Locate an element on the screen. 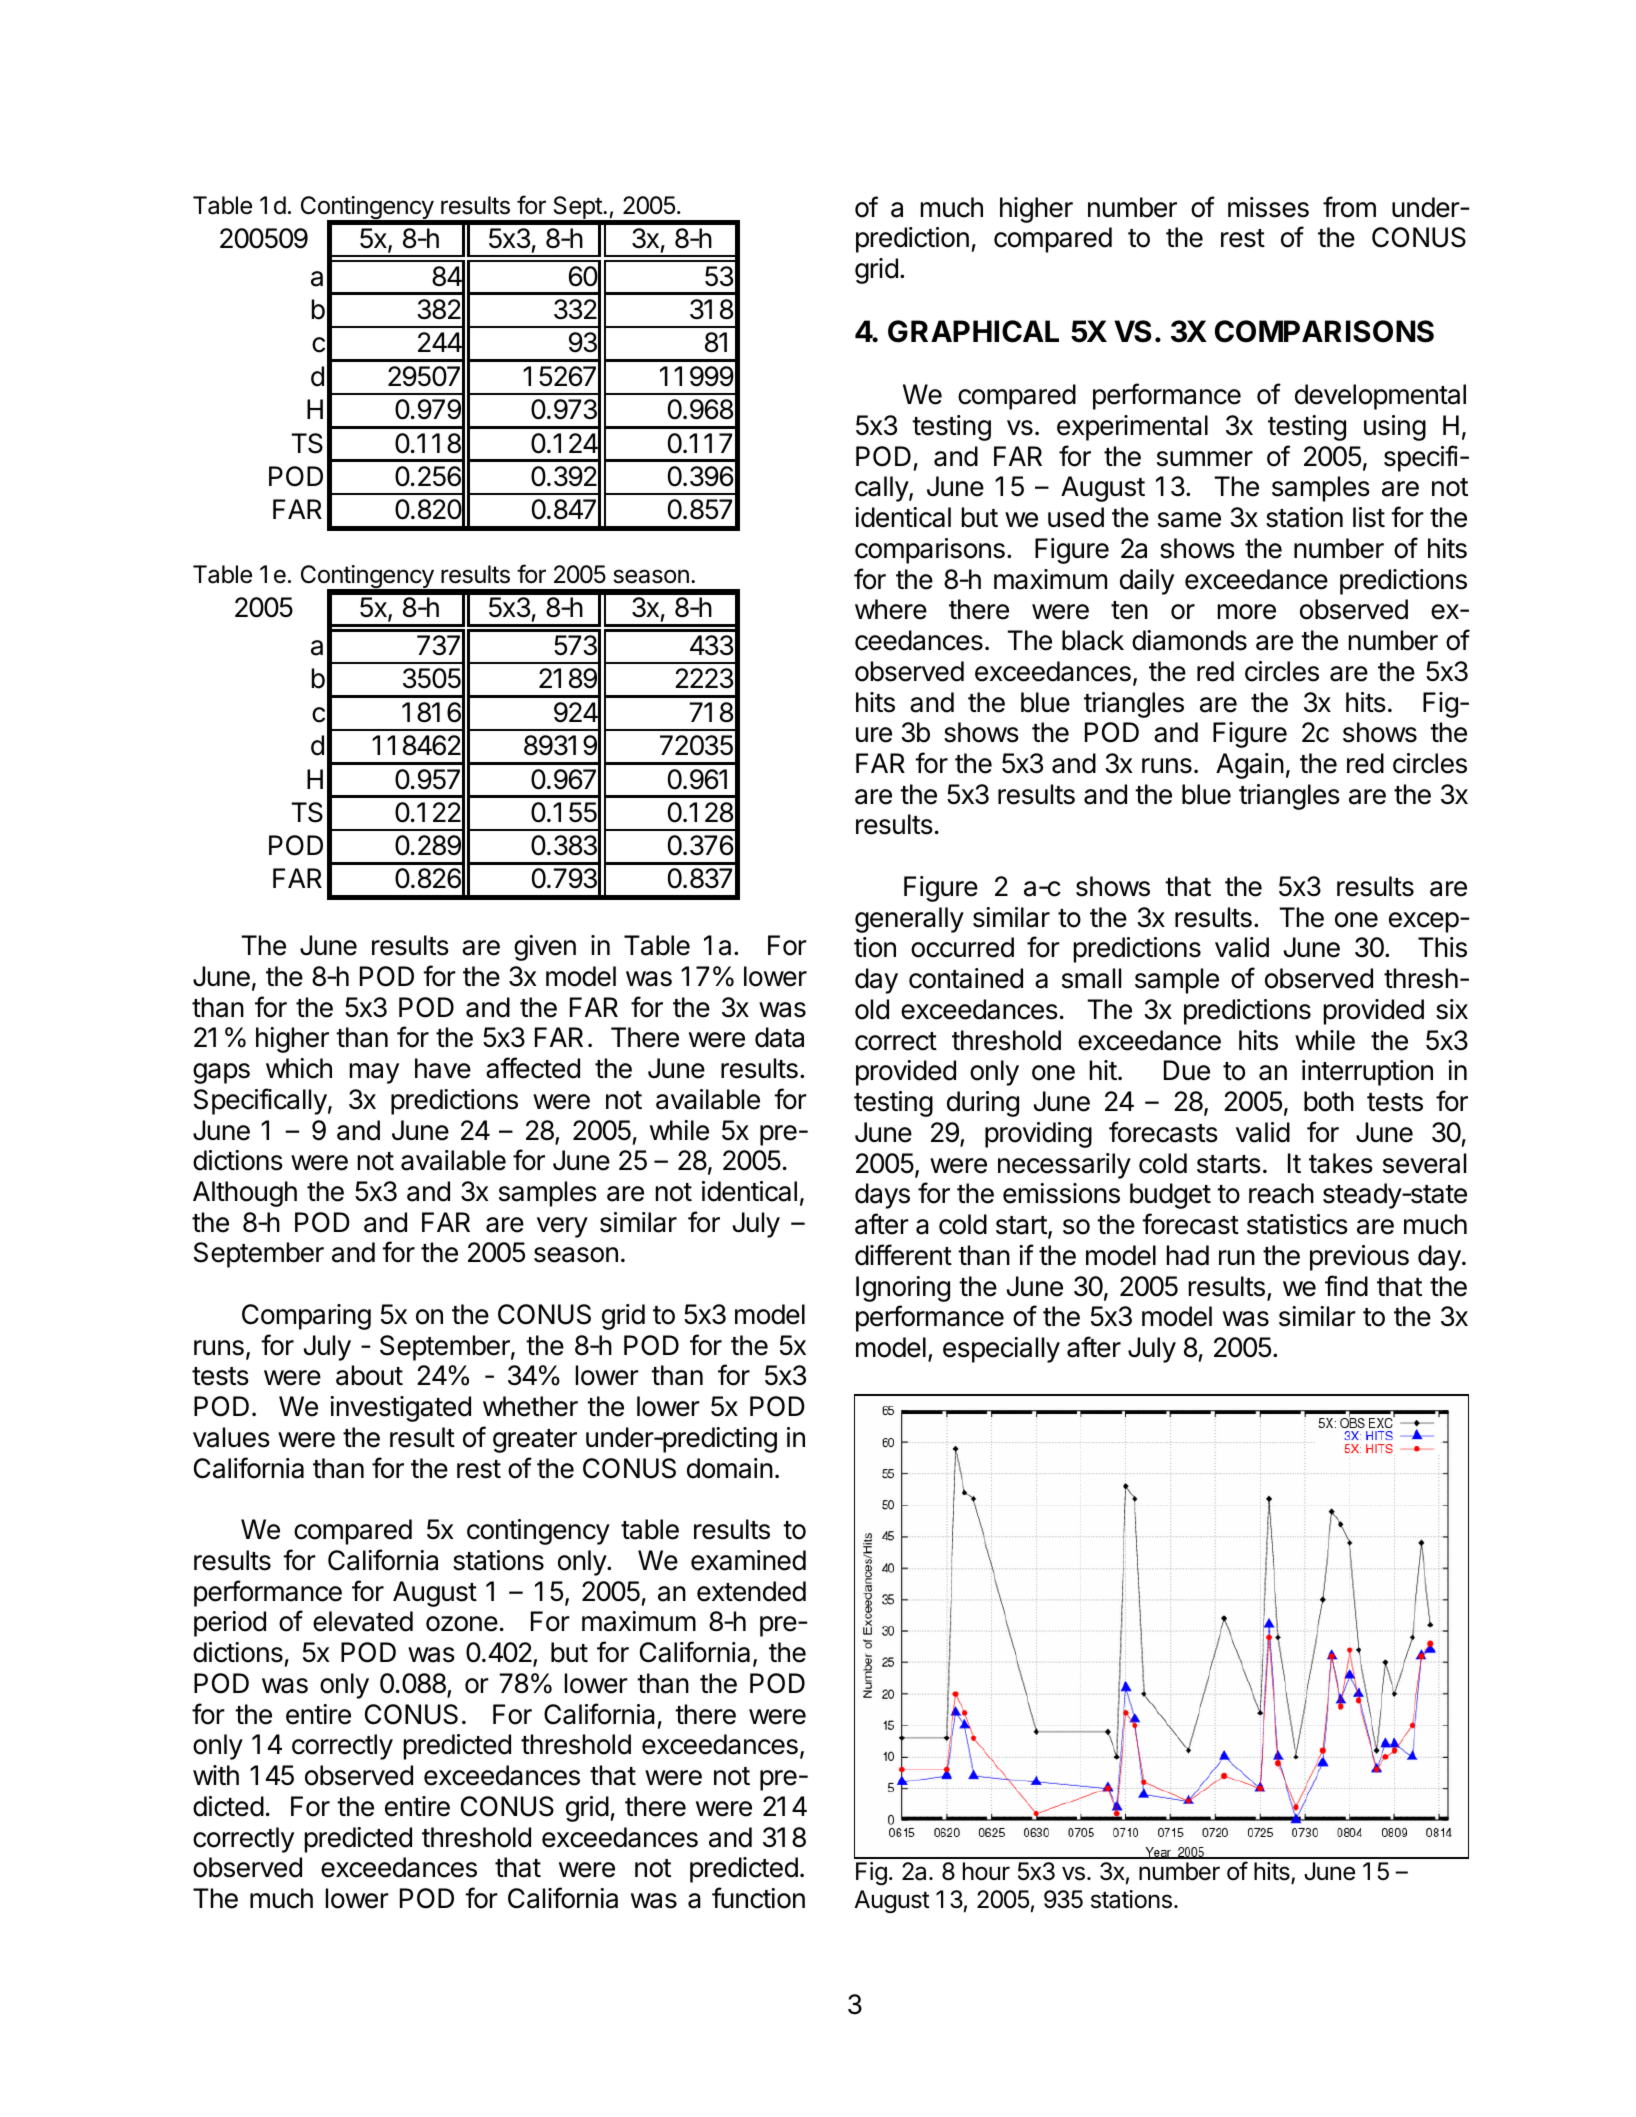 The height and width of the screenshot is (2117, 1636). more is located at coordinates (1247, 612).
